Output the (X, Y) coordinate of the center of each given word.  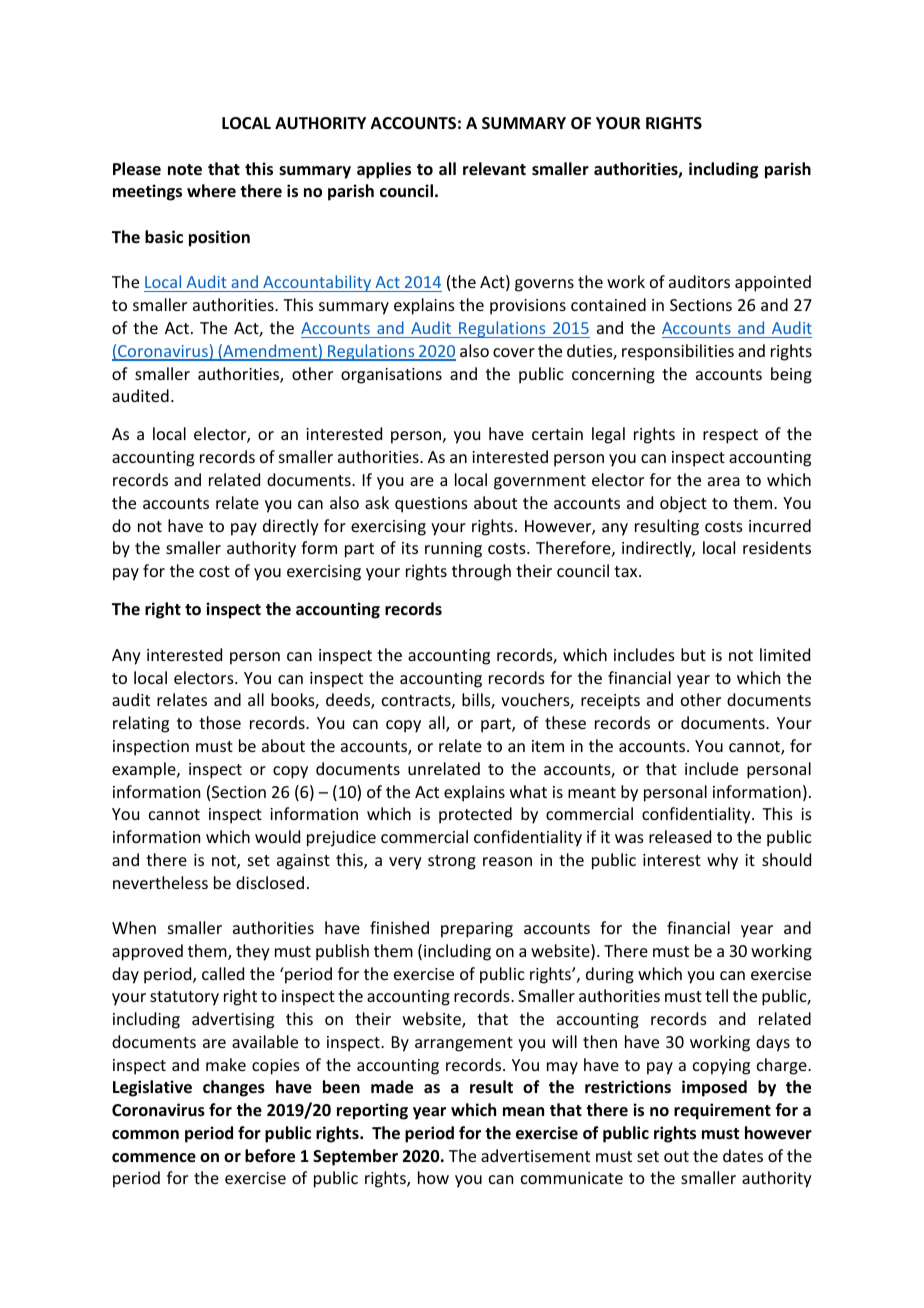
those (220, 722)
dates (743, 1155)
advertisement (535, 1155)
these (565, 722)
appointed (773, 283)
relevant (494, 169)
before (270, 1156)
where (211, 190)
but (693, 654)
